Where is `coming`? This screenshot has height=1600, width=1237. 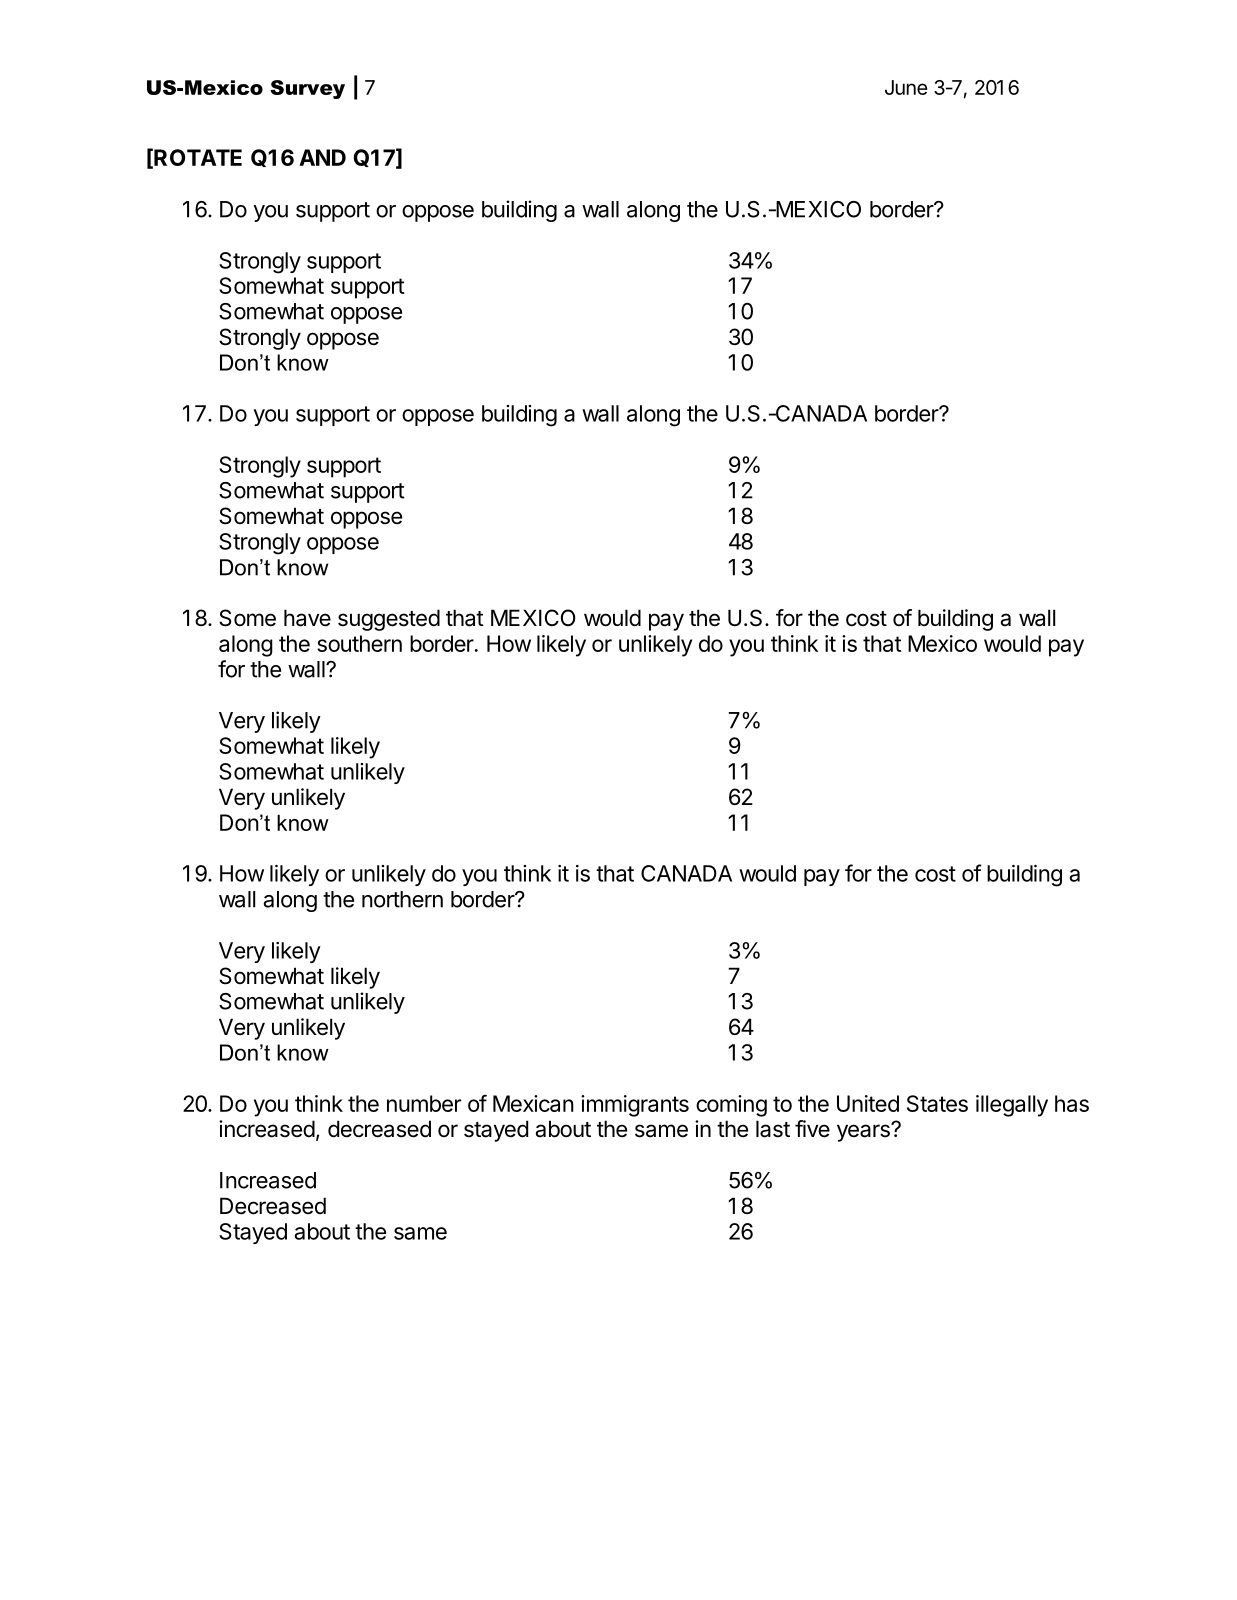 coming is located at coordinates (731, 1106).
